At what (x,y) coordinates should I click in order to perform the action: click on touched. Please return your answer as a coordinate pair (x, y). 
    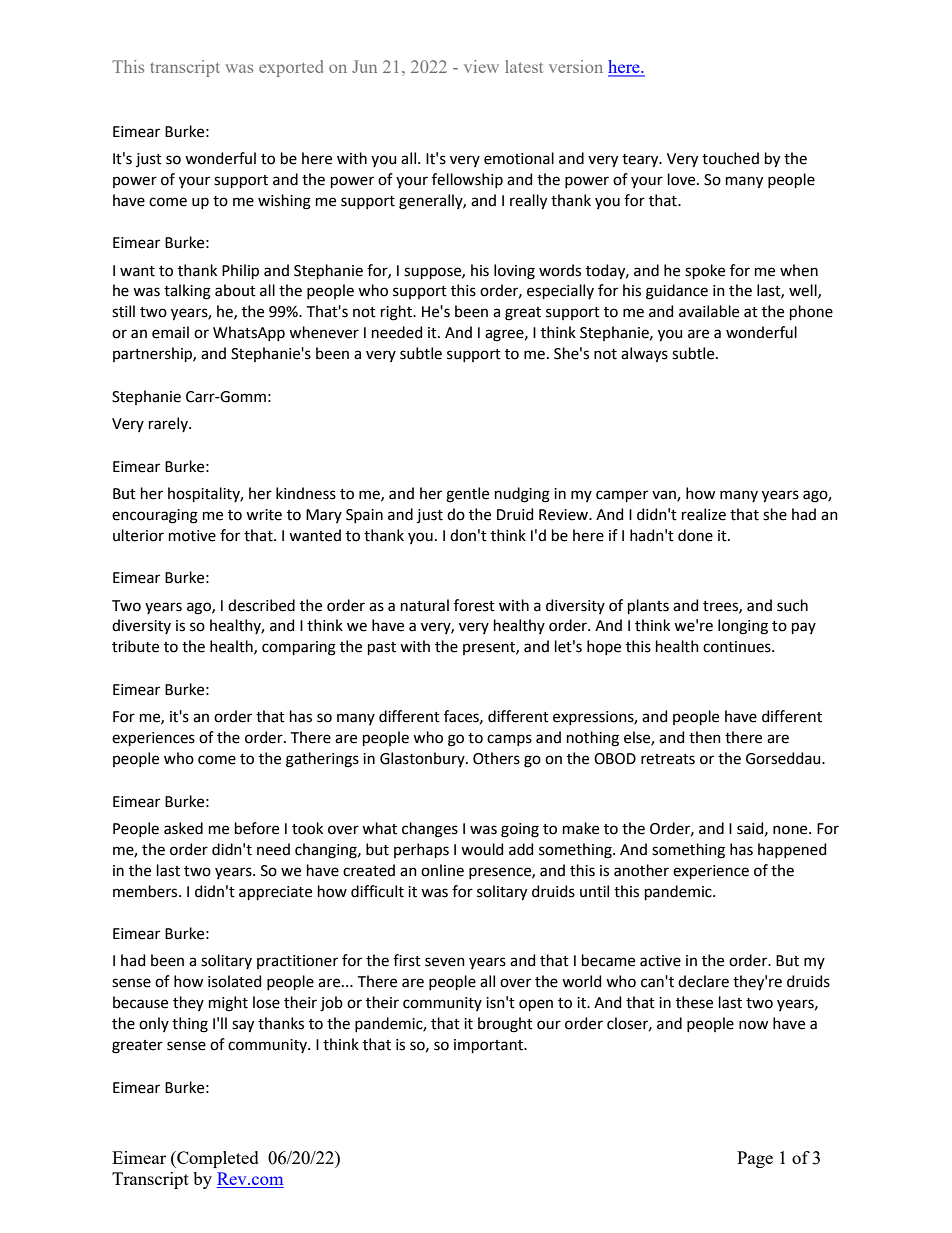
    Looking at the image, I should click on (730, 158).
